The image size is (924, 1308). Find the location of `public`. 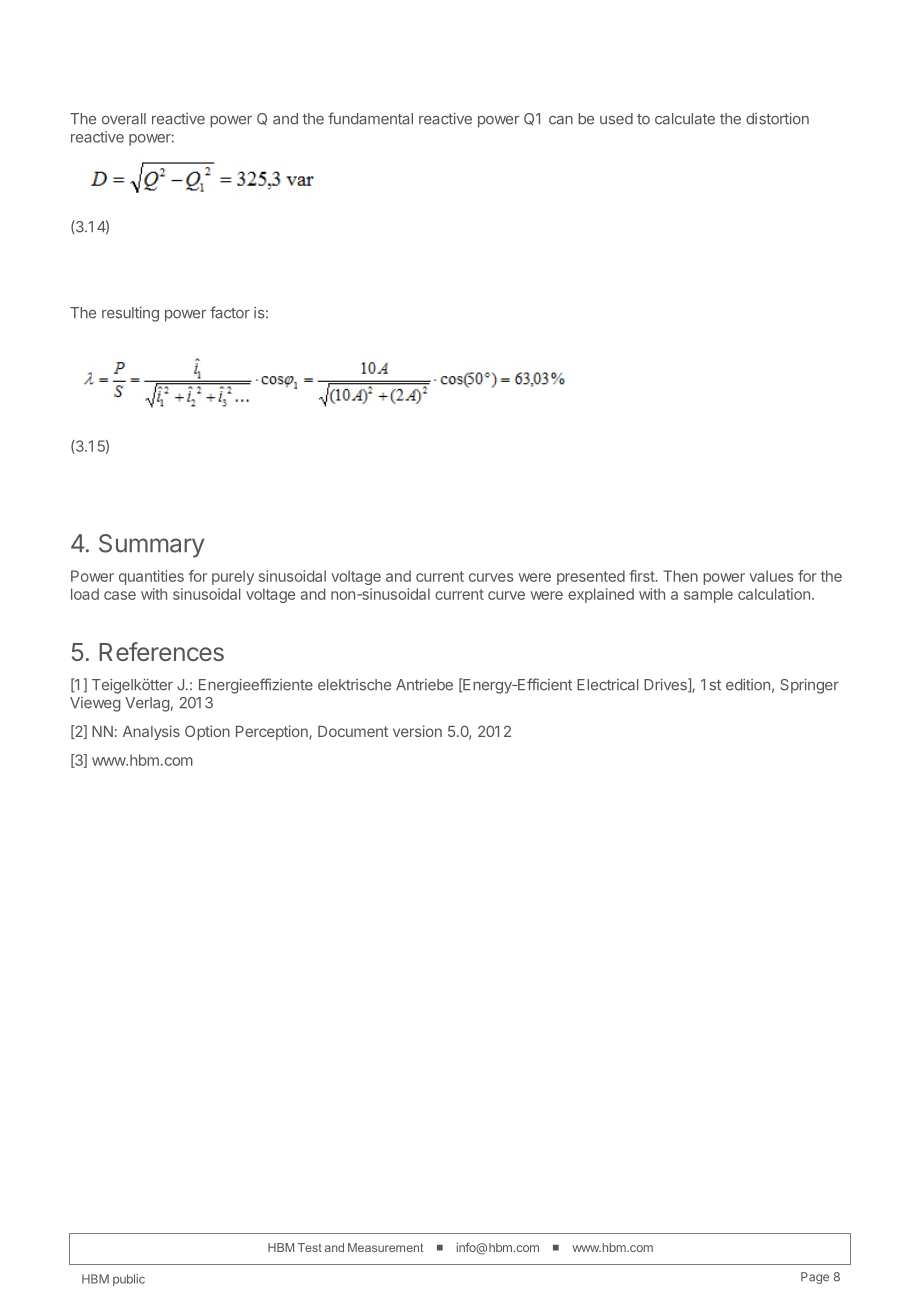

public is located at coordinates (129, 1280).
